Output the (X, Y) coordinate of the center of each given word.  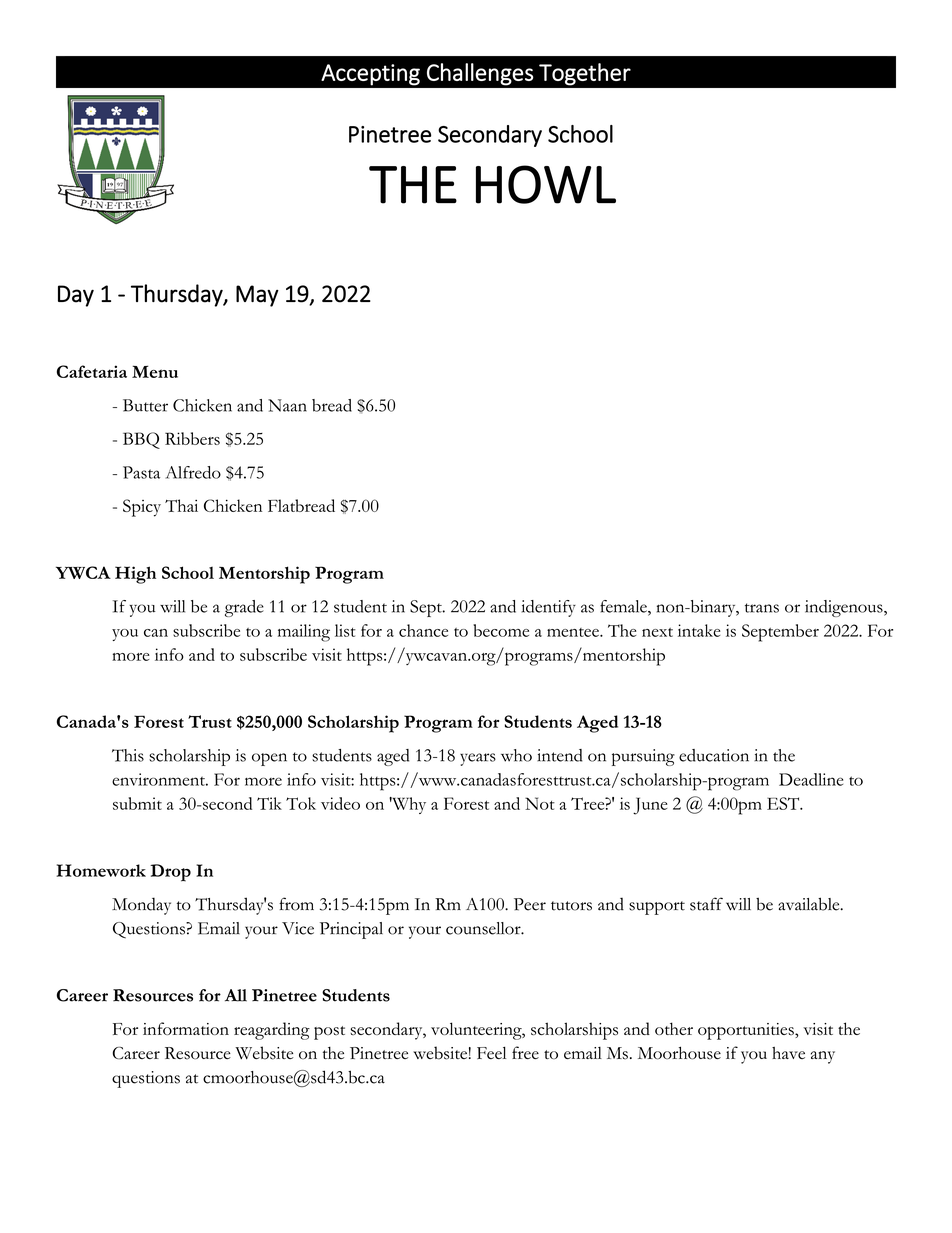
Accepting (370, 75)
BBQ (141, 440)
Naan (287, 405)
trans (762, 608)
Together (585, 74)
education (714, 755)
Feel (491, 1053)
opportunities (747, 1031)
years (478, 759)
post (329, 1033)
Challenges (480, 74)
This (128, 755)
